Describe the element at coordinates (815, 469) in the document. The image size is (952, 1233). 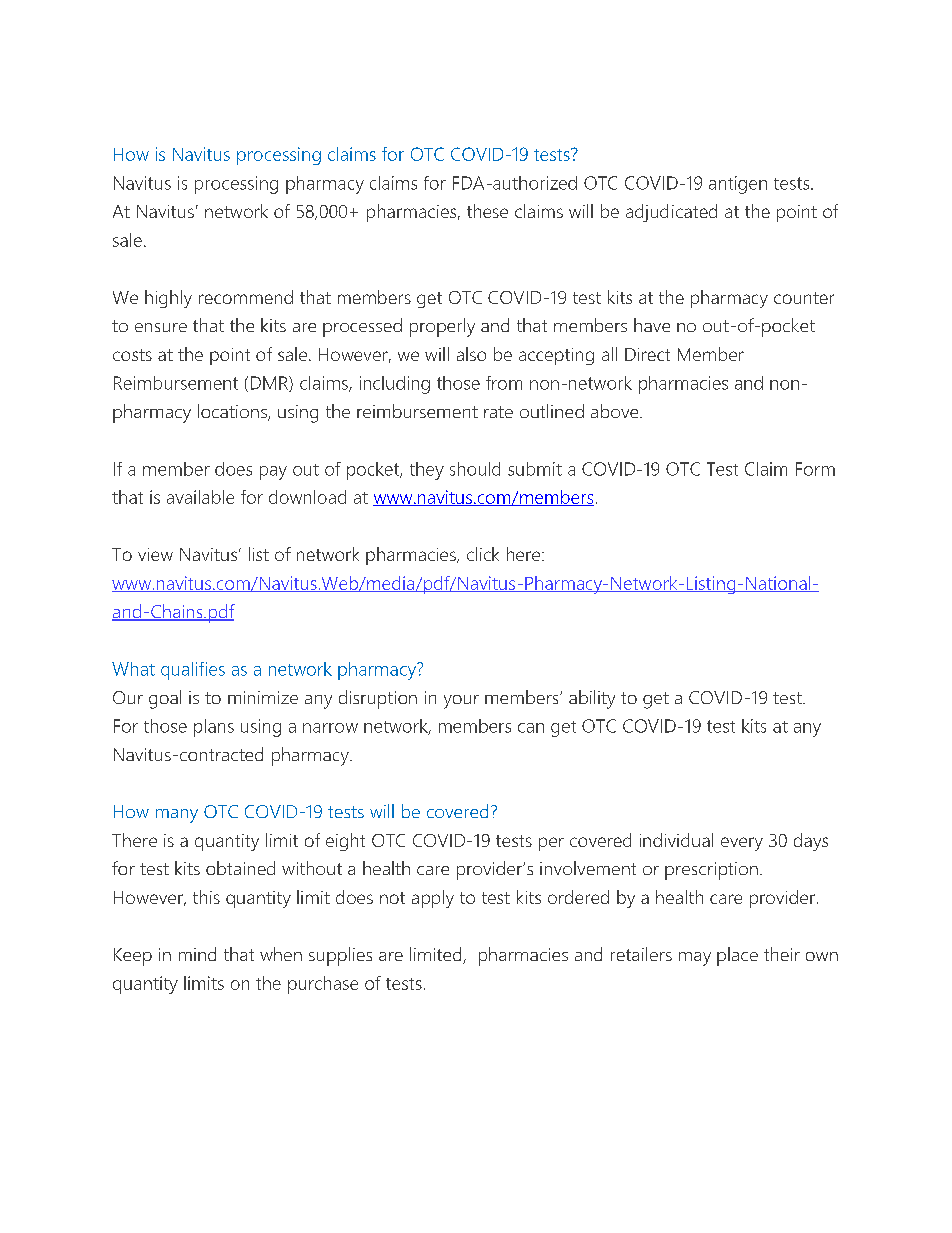
I see `Form` at that location.
